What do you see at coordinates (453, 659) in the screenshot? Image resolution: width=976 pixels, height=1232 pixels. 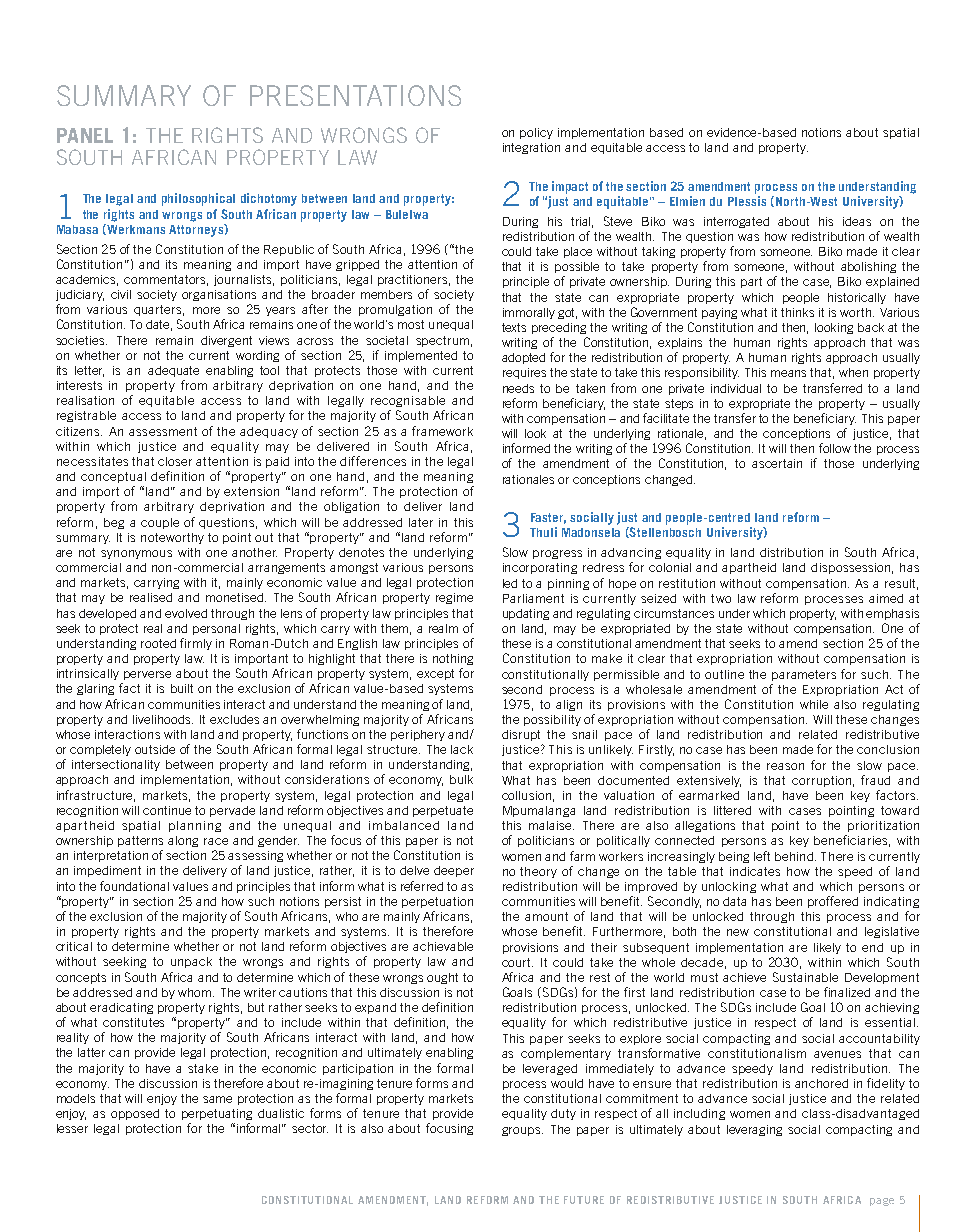 I see `nothing` at bounding box center [453, 659].
